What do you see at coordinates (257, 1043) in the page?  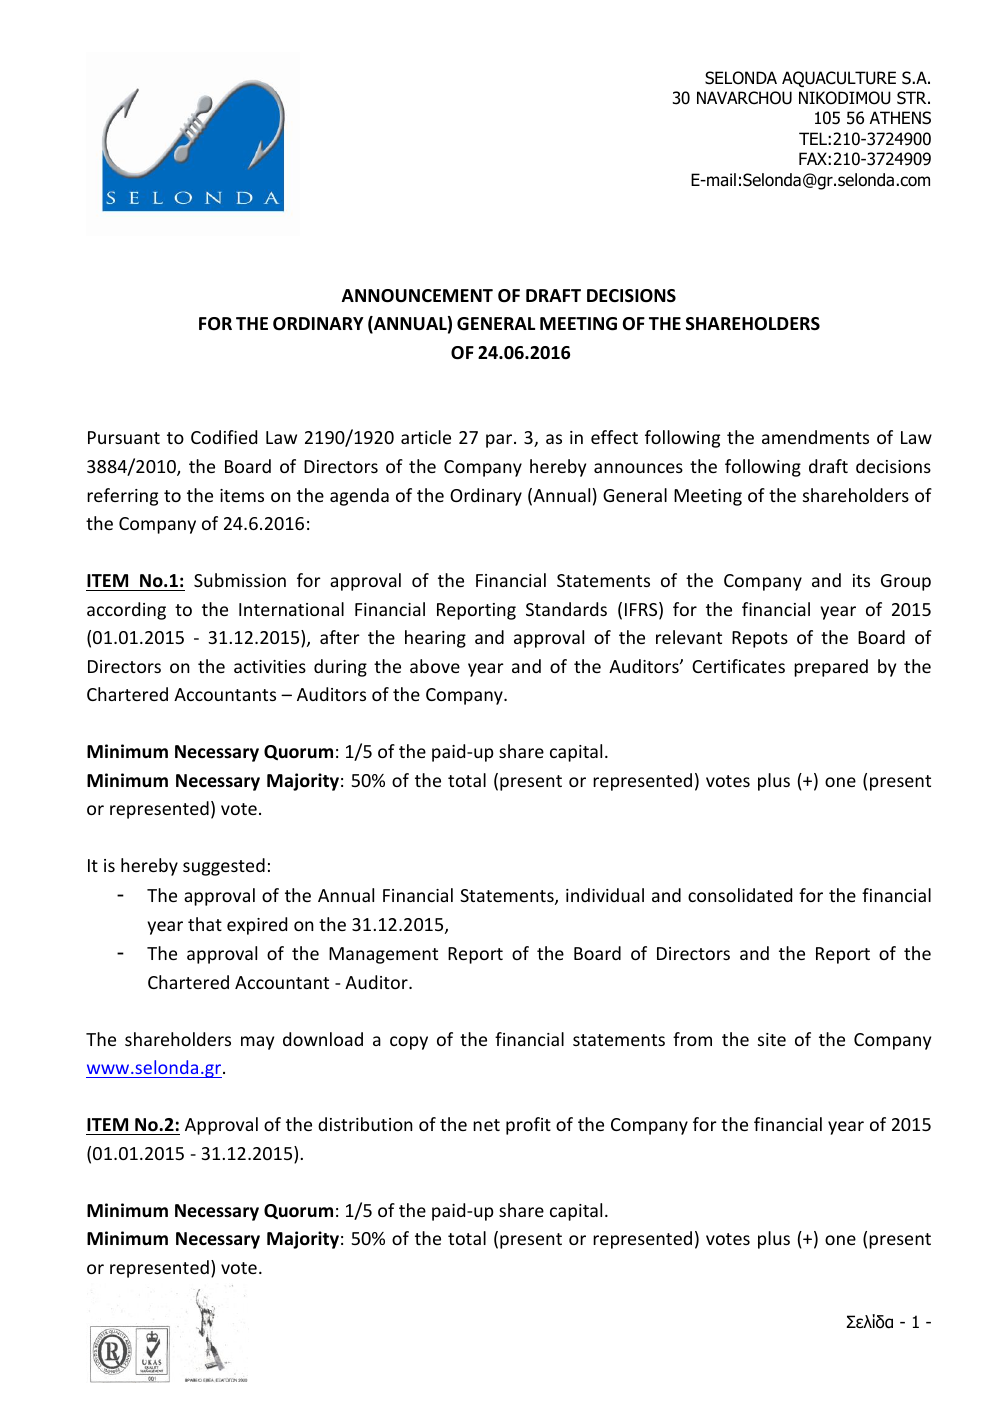 I see `may` at bounding box center [257, 1043].
